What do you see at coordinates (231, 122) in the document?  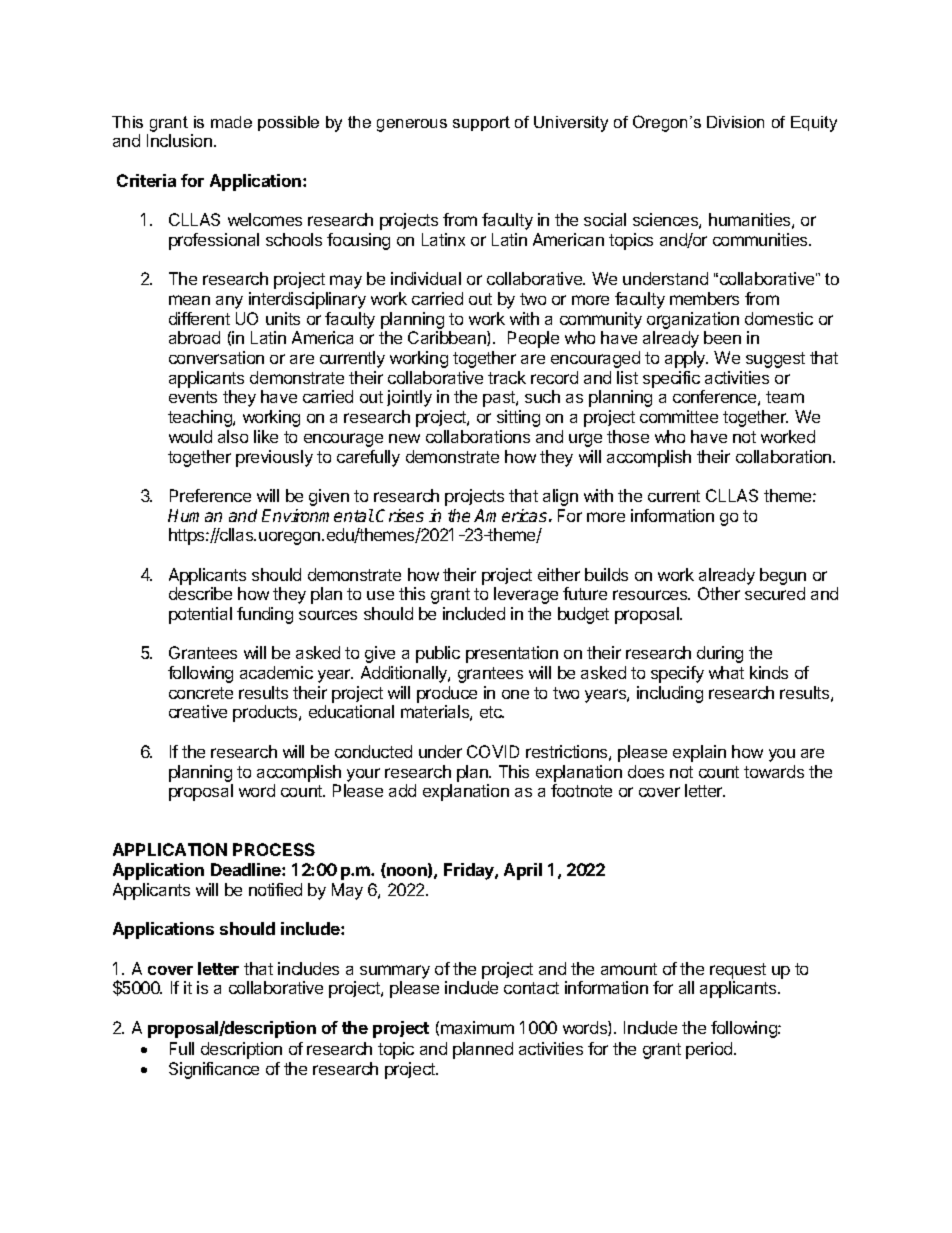 I see `made` at bounding box center [231, 122].
